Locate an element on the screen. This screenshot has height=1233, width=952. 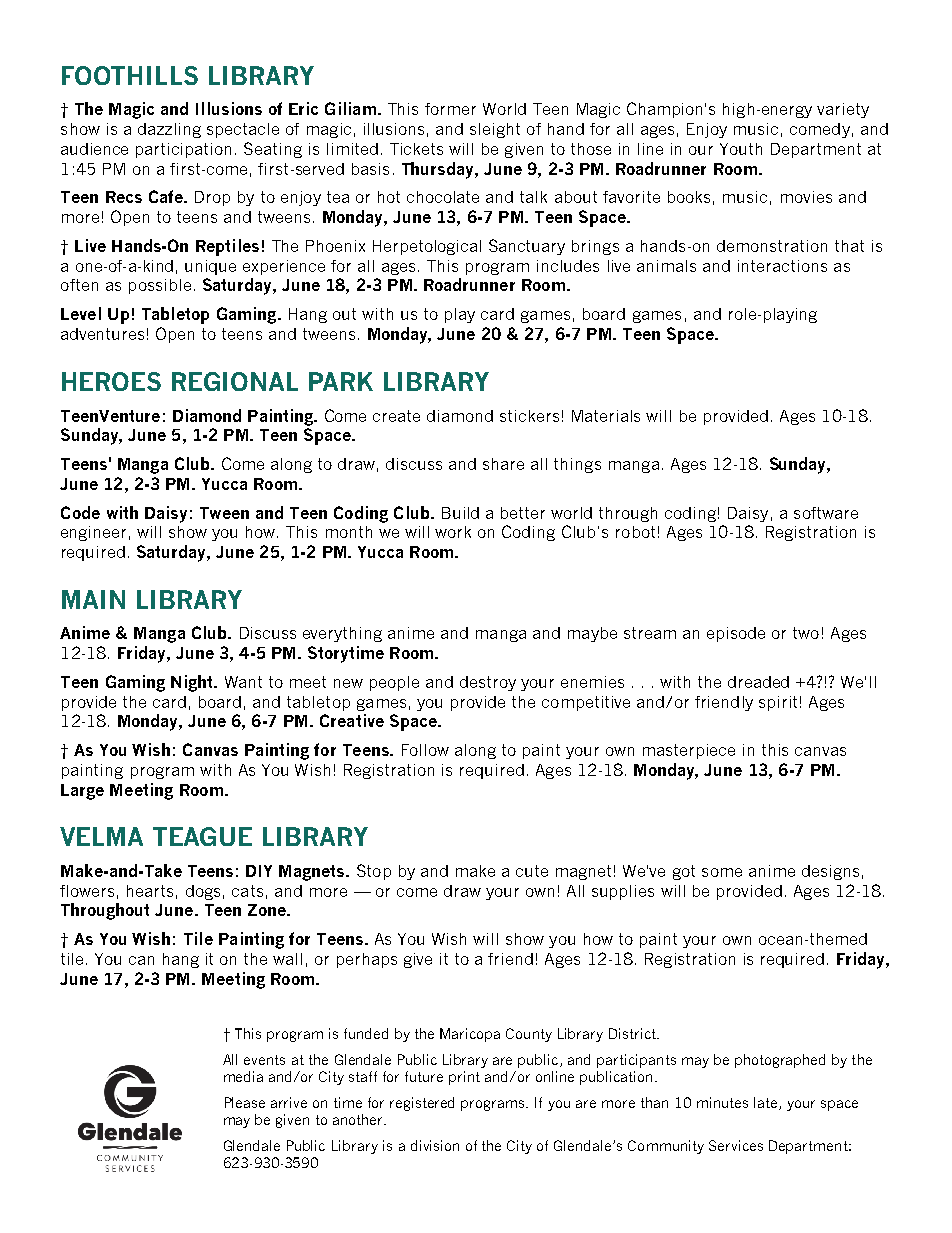
software is located at coordinates (826, 513).
